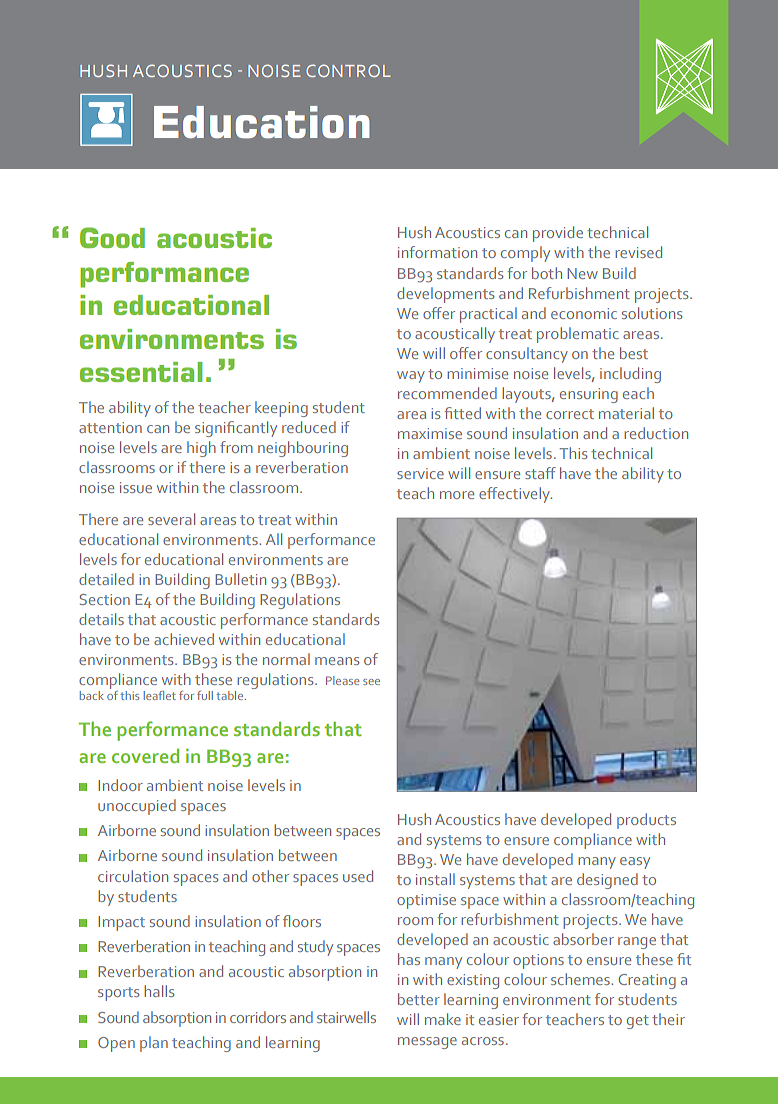 Image resolution: width=778 pixels, height=1104 pixels. What do you see at coordinates (348, 70) in the screenshot?
I see `Control` at bounding box center [348, 70].
